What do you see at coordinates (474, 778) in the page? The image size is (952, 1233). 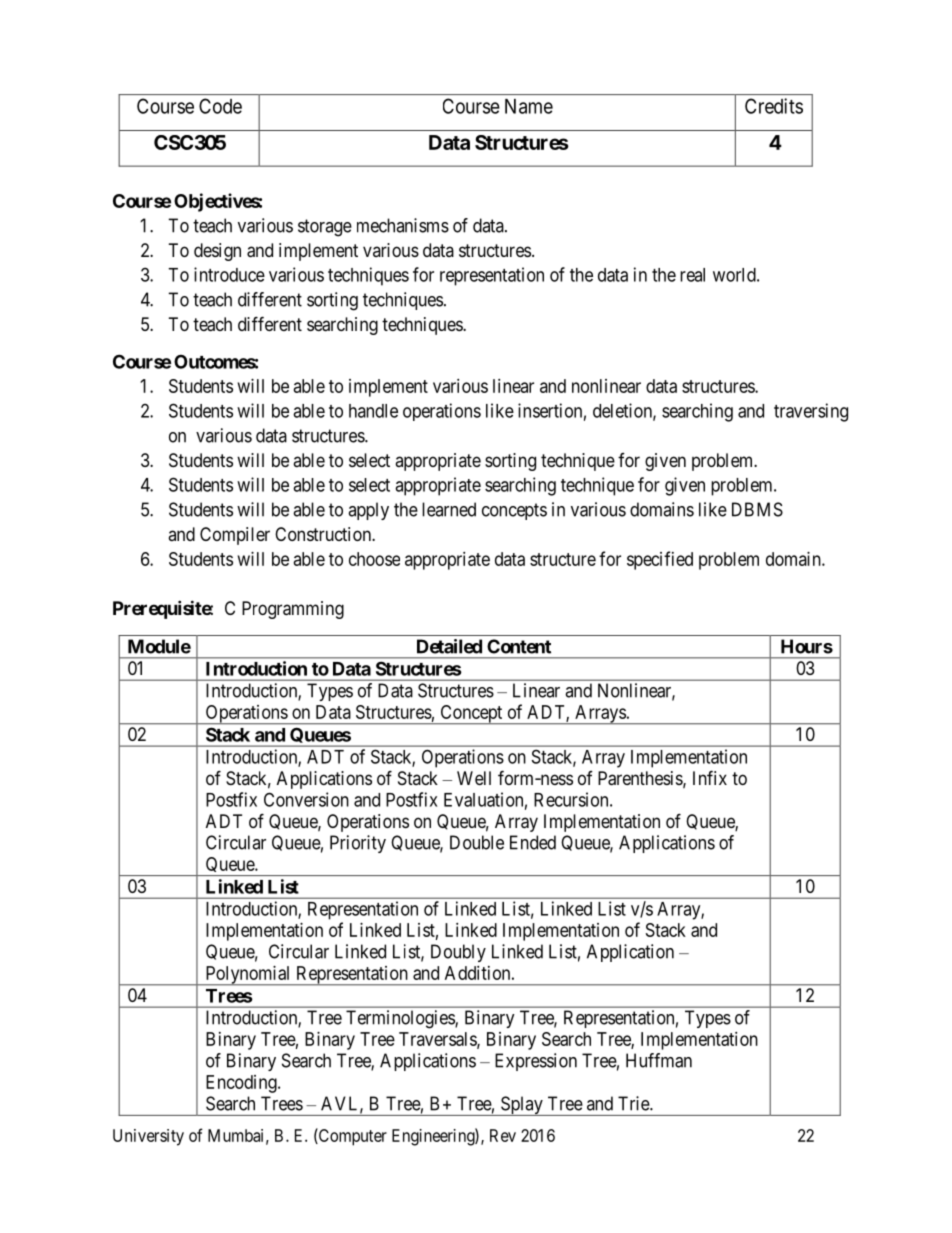 I see `Well` at bounding box center [474, 778].
